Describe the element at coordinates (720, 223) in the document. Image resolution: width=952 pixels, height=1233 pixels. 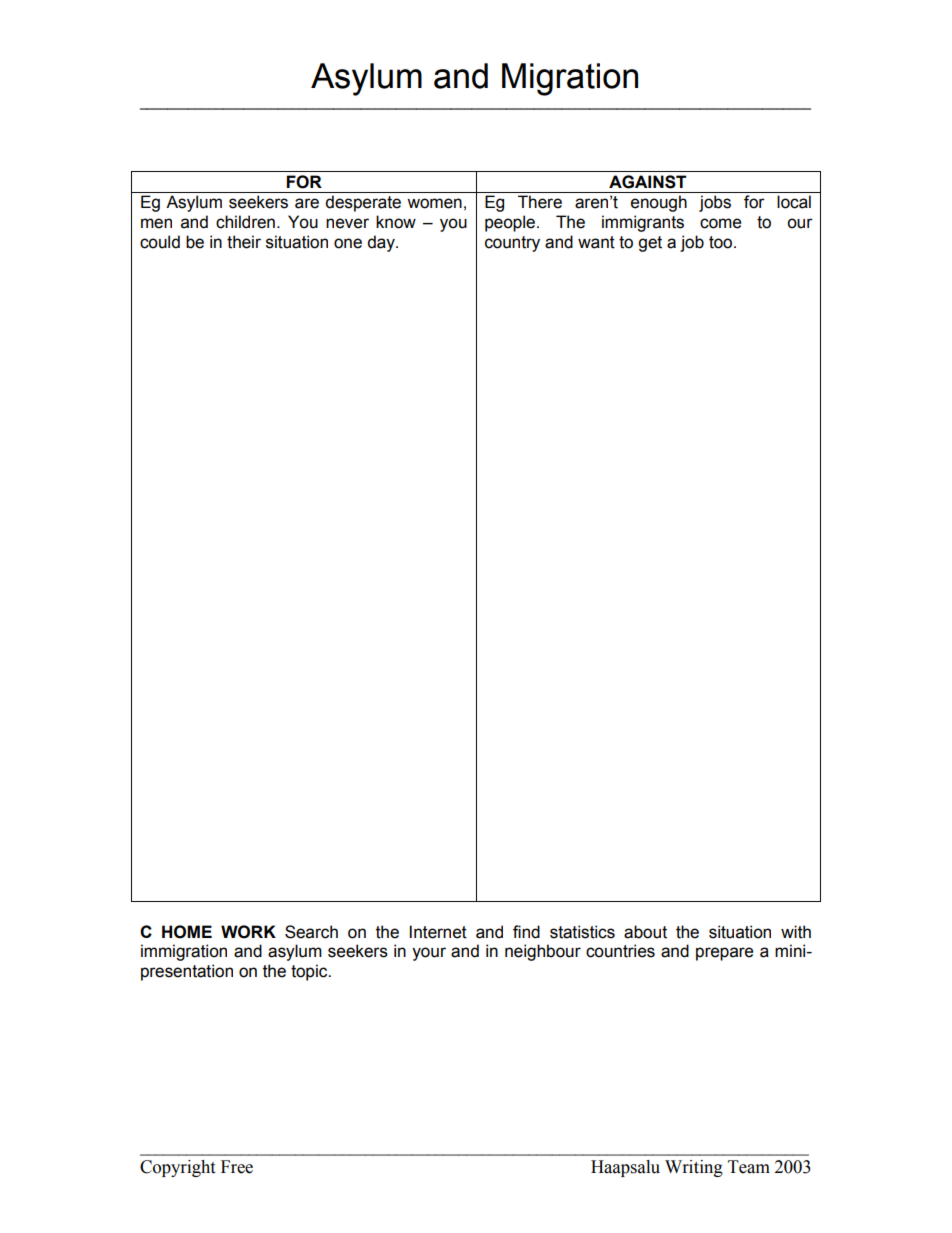
I see `come` at that location.
